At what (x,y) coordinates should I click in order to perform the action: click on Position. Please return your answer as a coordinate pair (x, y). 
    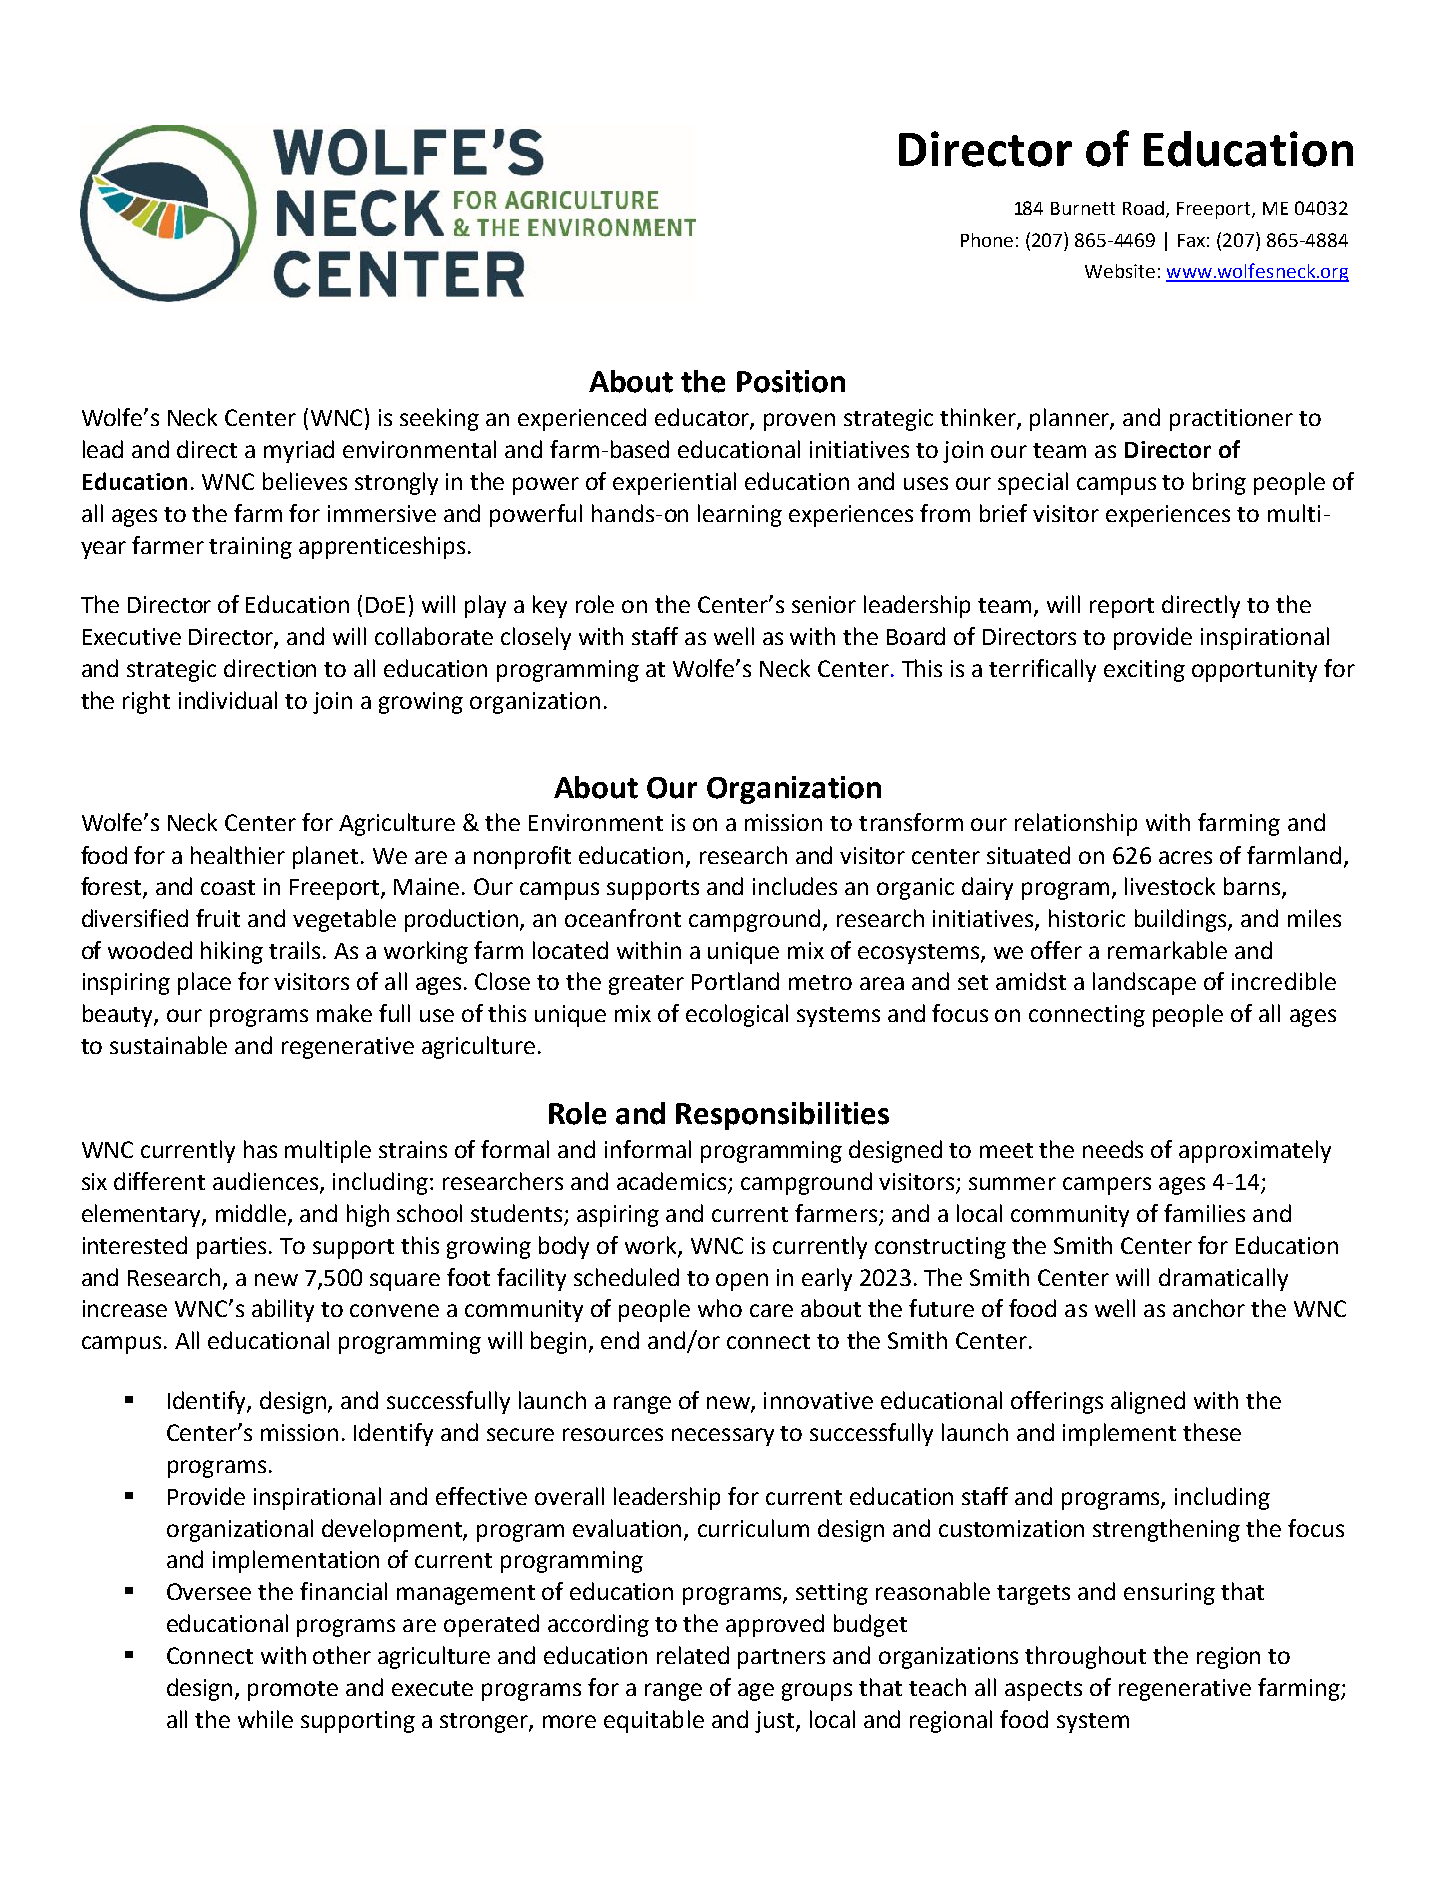
    Looking at the image, I should click on (791, 381).
